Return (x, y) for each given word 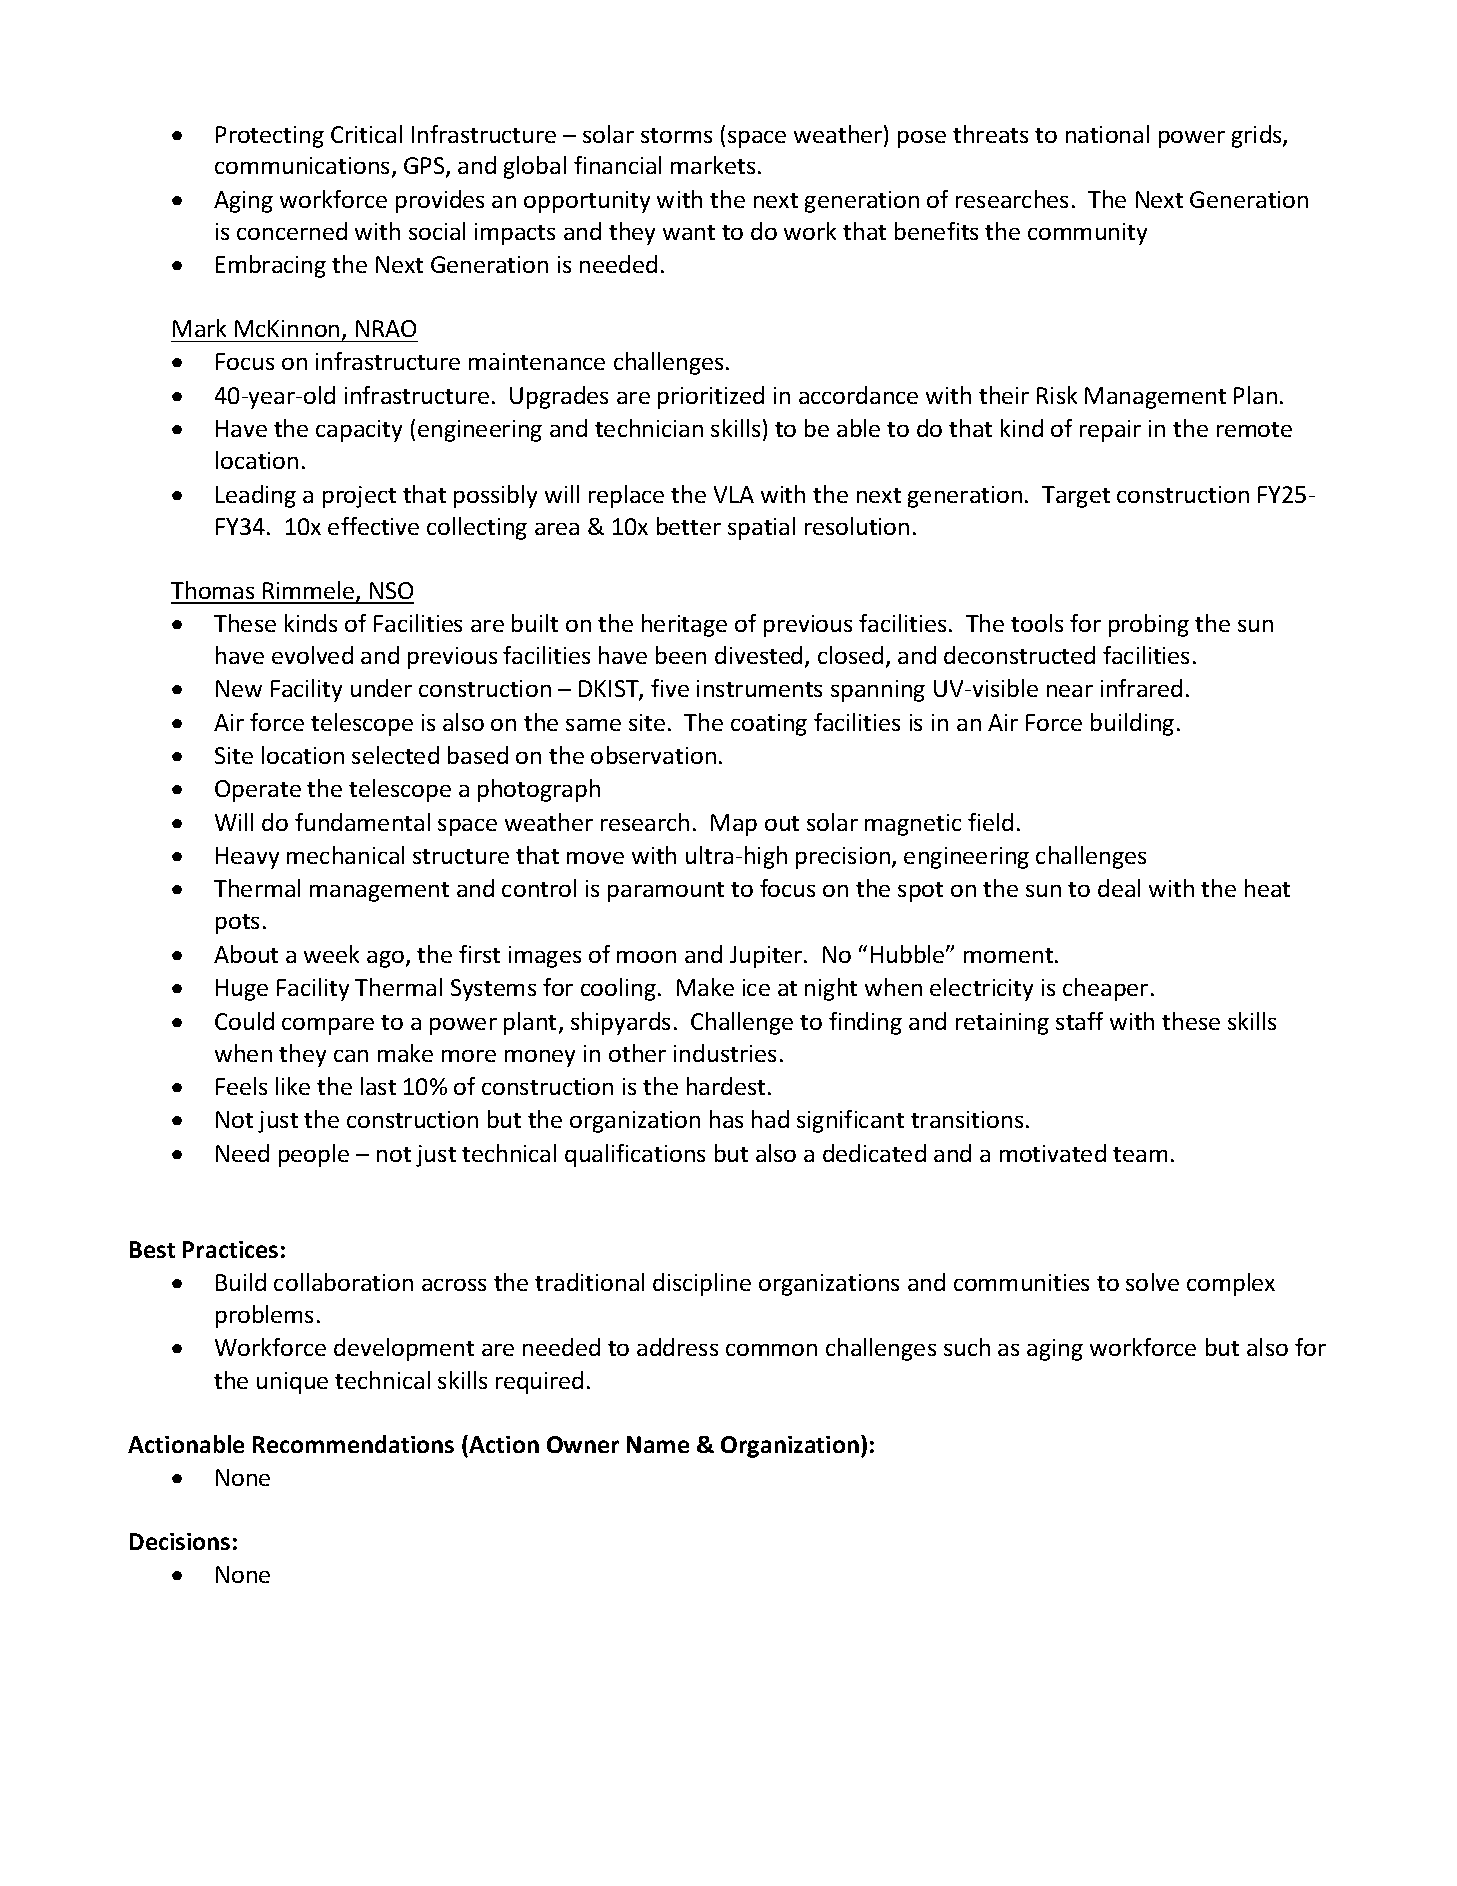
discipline (702, 1284)
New (239, 688)
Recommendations (353, 1444)
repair (1110, 431)
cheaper (1105, 989)
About (246, 954)
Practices (230, 1249)
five (670, 688)
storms (676, 135)
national (1107, 134)
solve (1152, 1282)
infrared (1141, 688)
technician (649, 428)
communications (304, 167)
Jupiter (767, 957)
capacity (359, 431)
